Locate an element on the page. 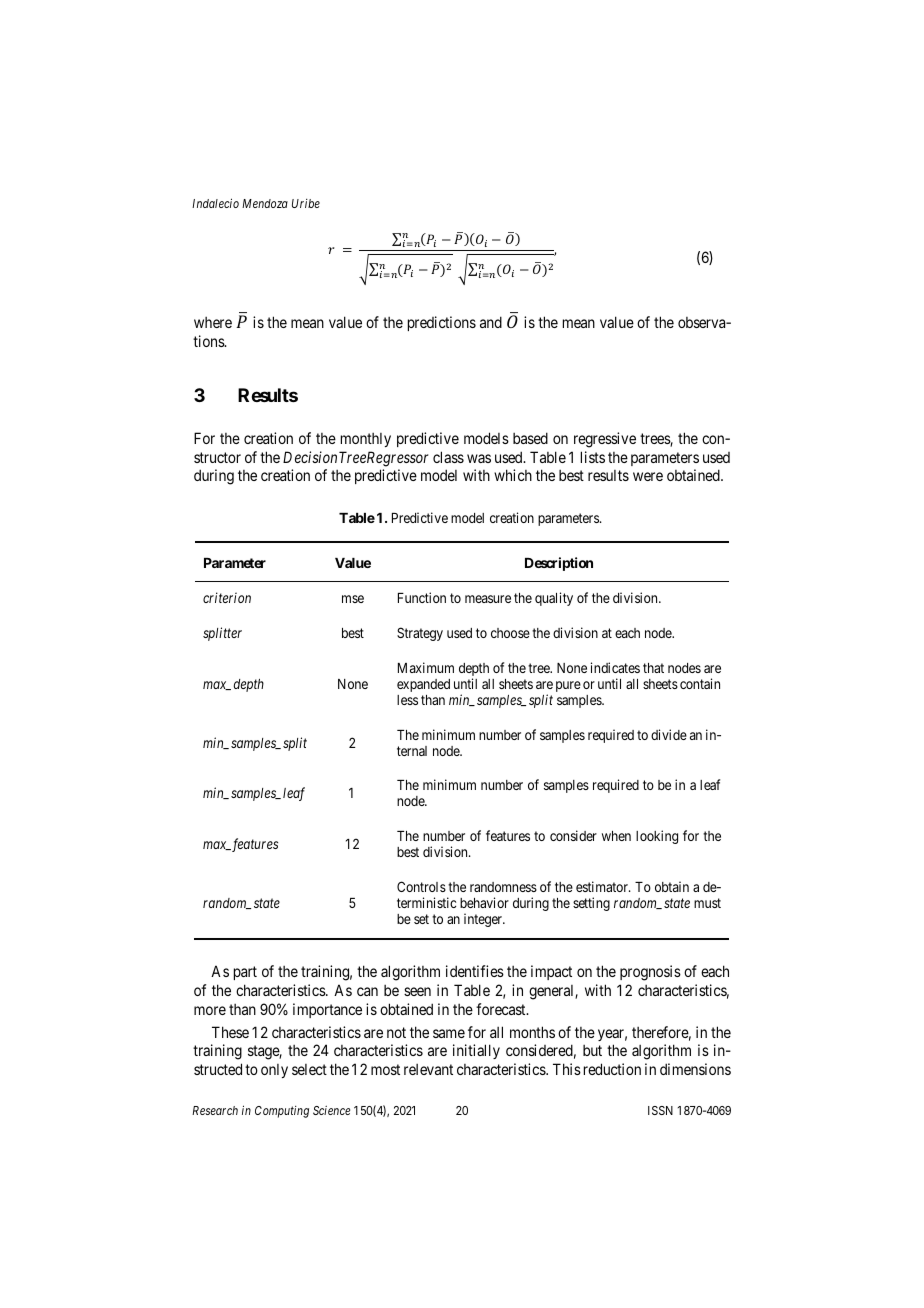  regressive is located at coordinates (605, 440).
